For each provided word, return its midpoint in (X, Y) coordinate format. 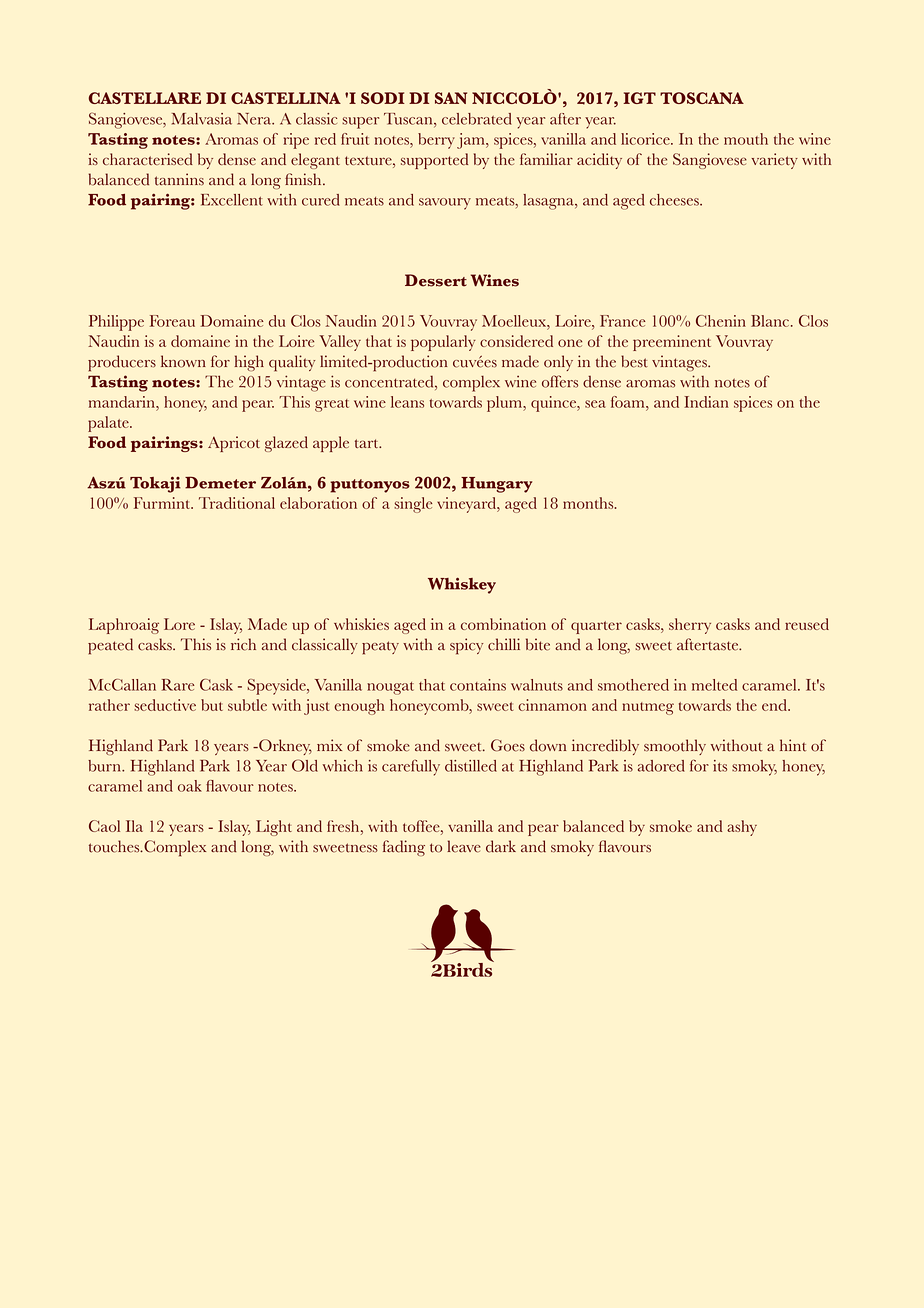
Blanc (771, 321)
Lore (179, 624)
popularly (443, 343)
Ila (134, 826)
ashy (742, 828)
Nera (255, 119)
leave (464, 846)
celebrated (477, 119)
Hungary (496, 485)
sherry (690, 626)
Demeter (220, 482)
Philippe (116, 323)
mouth (746, 139)
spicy (466, 646)
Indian (706, 402)
